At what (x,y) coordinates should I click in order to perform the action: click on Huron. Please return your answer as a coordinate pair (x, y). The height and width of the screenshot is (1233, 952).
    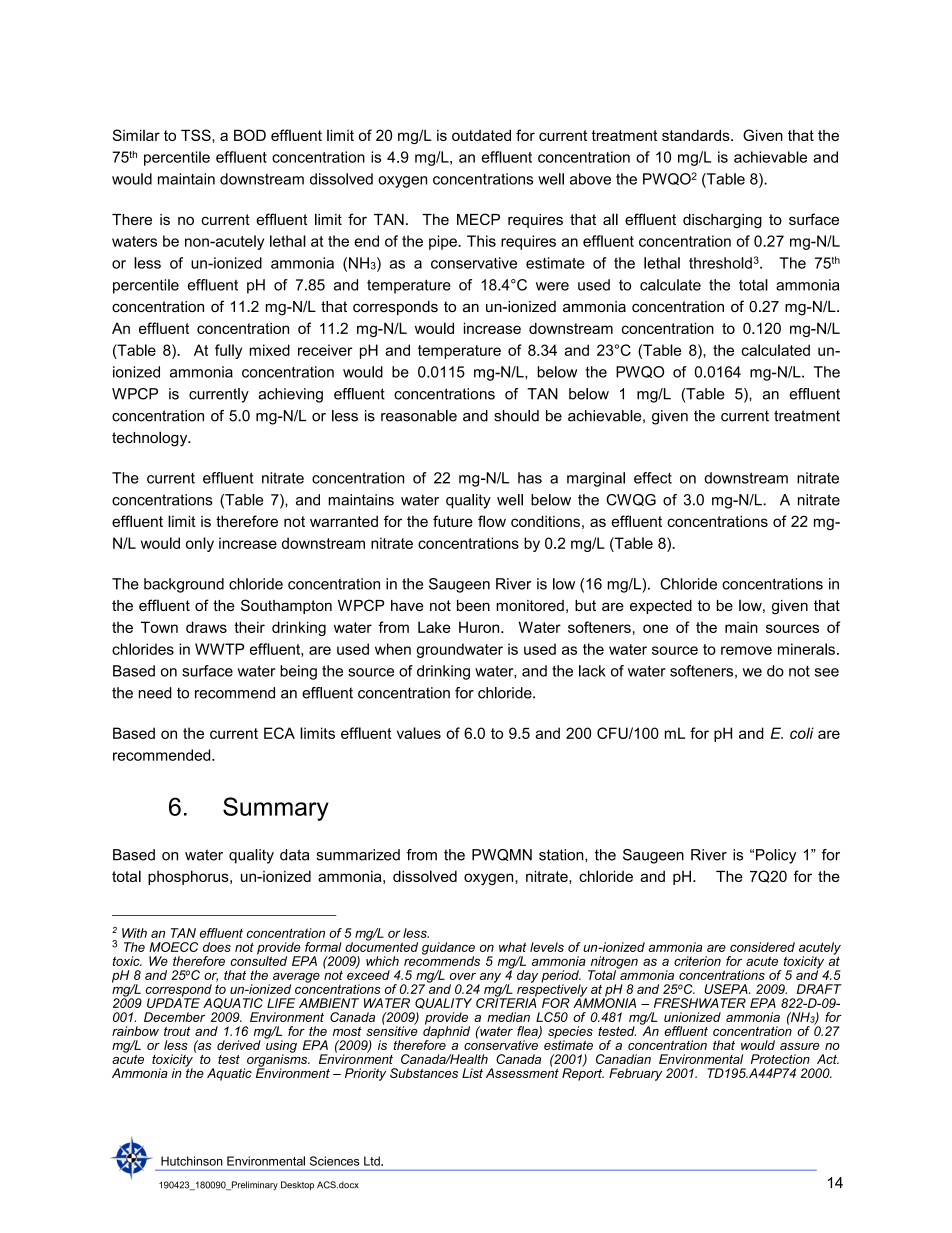
    Looking at the image, I should click on (480, 627).
